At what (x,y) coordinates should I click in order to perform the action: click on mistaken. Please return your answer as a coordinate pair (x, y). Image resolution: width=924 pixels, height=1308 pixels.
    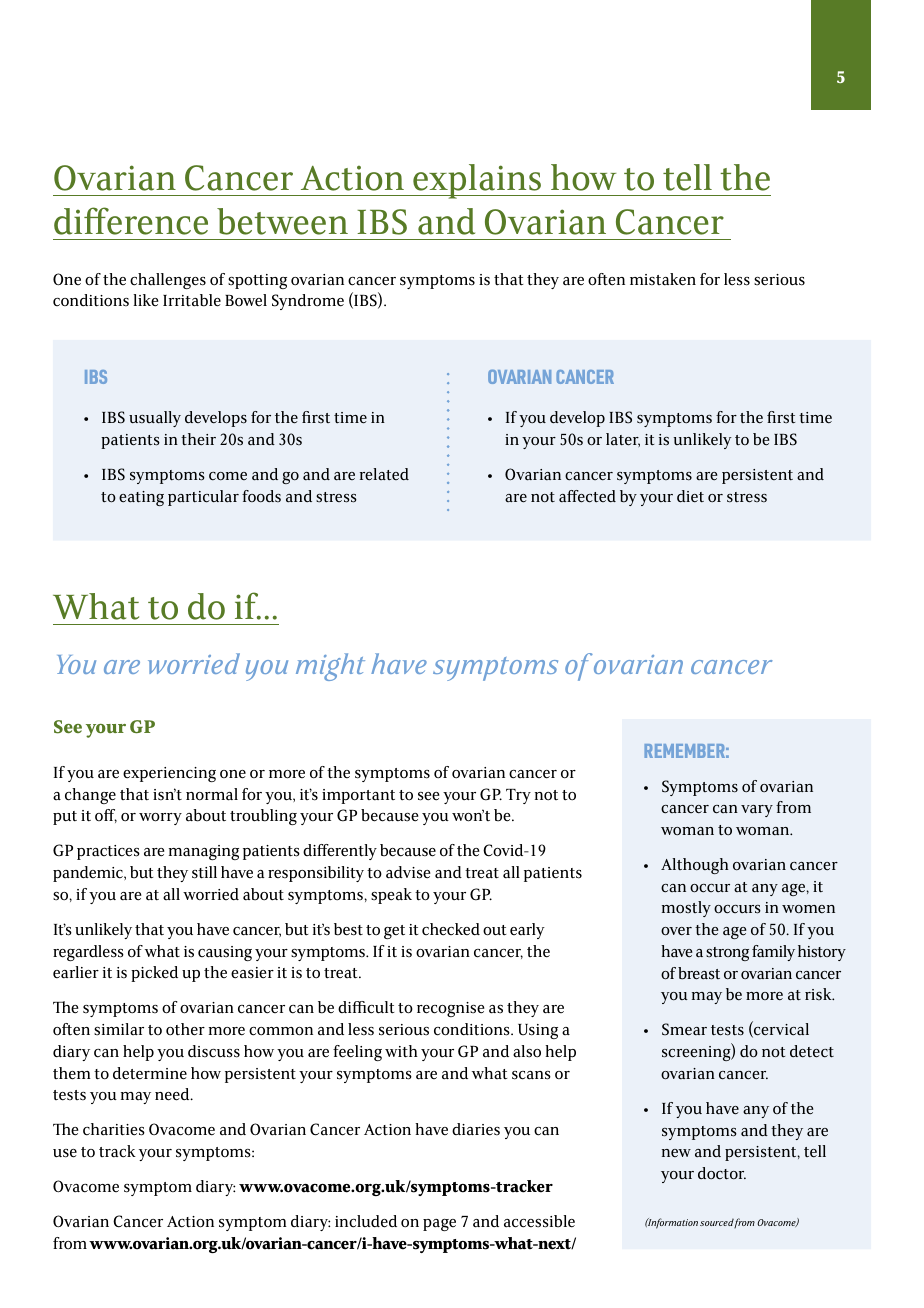
    Looking at the image, I should click on (663, 279).
